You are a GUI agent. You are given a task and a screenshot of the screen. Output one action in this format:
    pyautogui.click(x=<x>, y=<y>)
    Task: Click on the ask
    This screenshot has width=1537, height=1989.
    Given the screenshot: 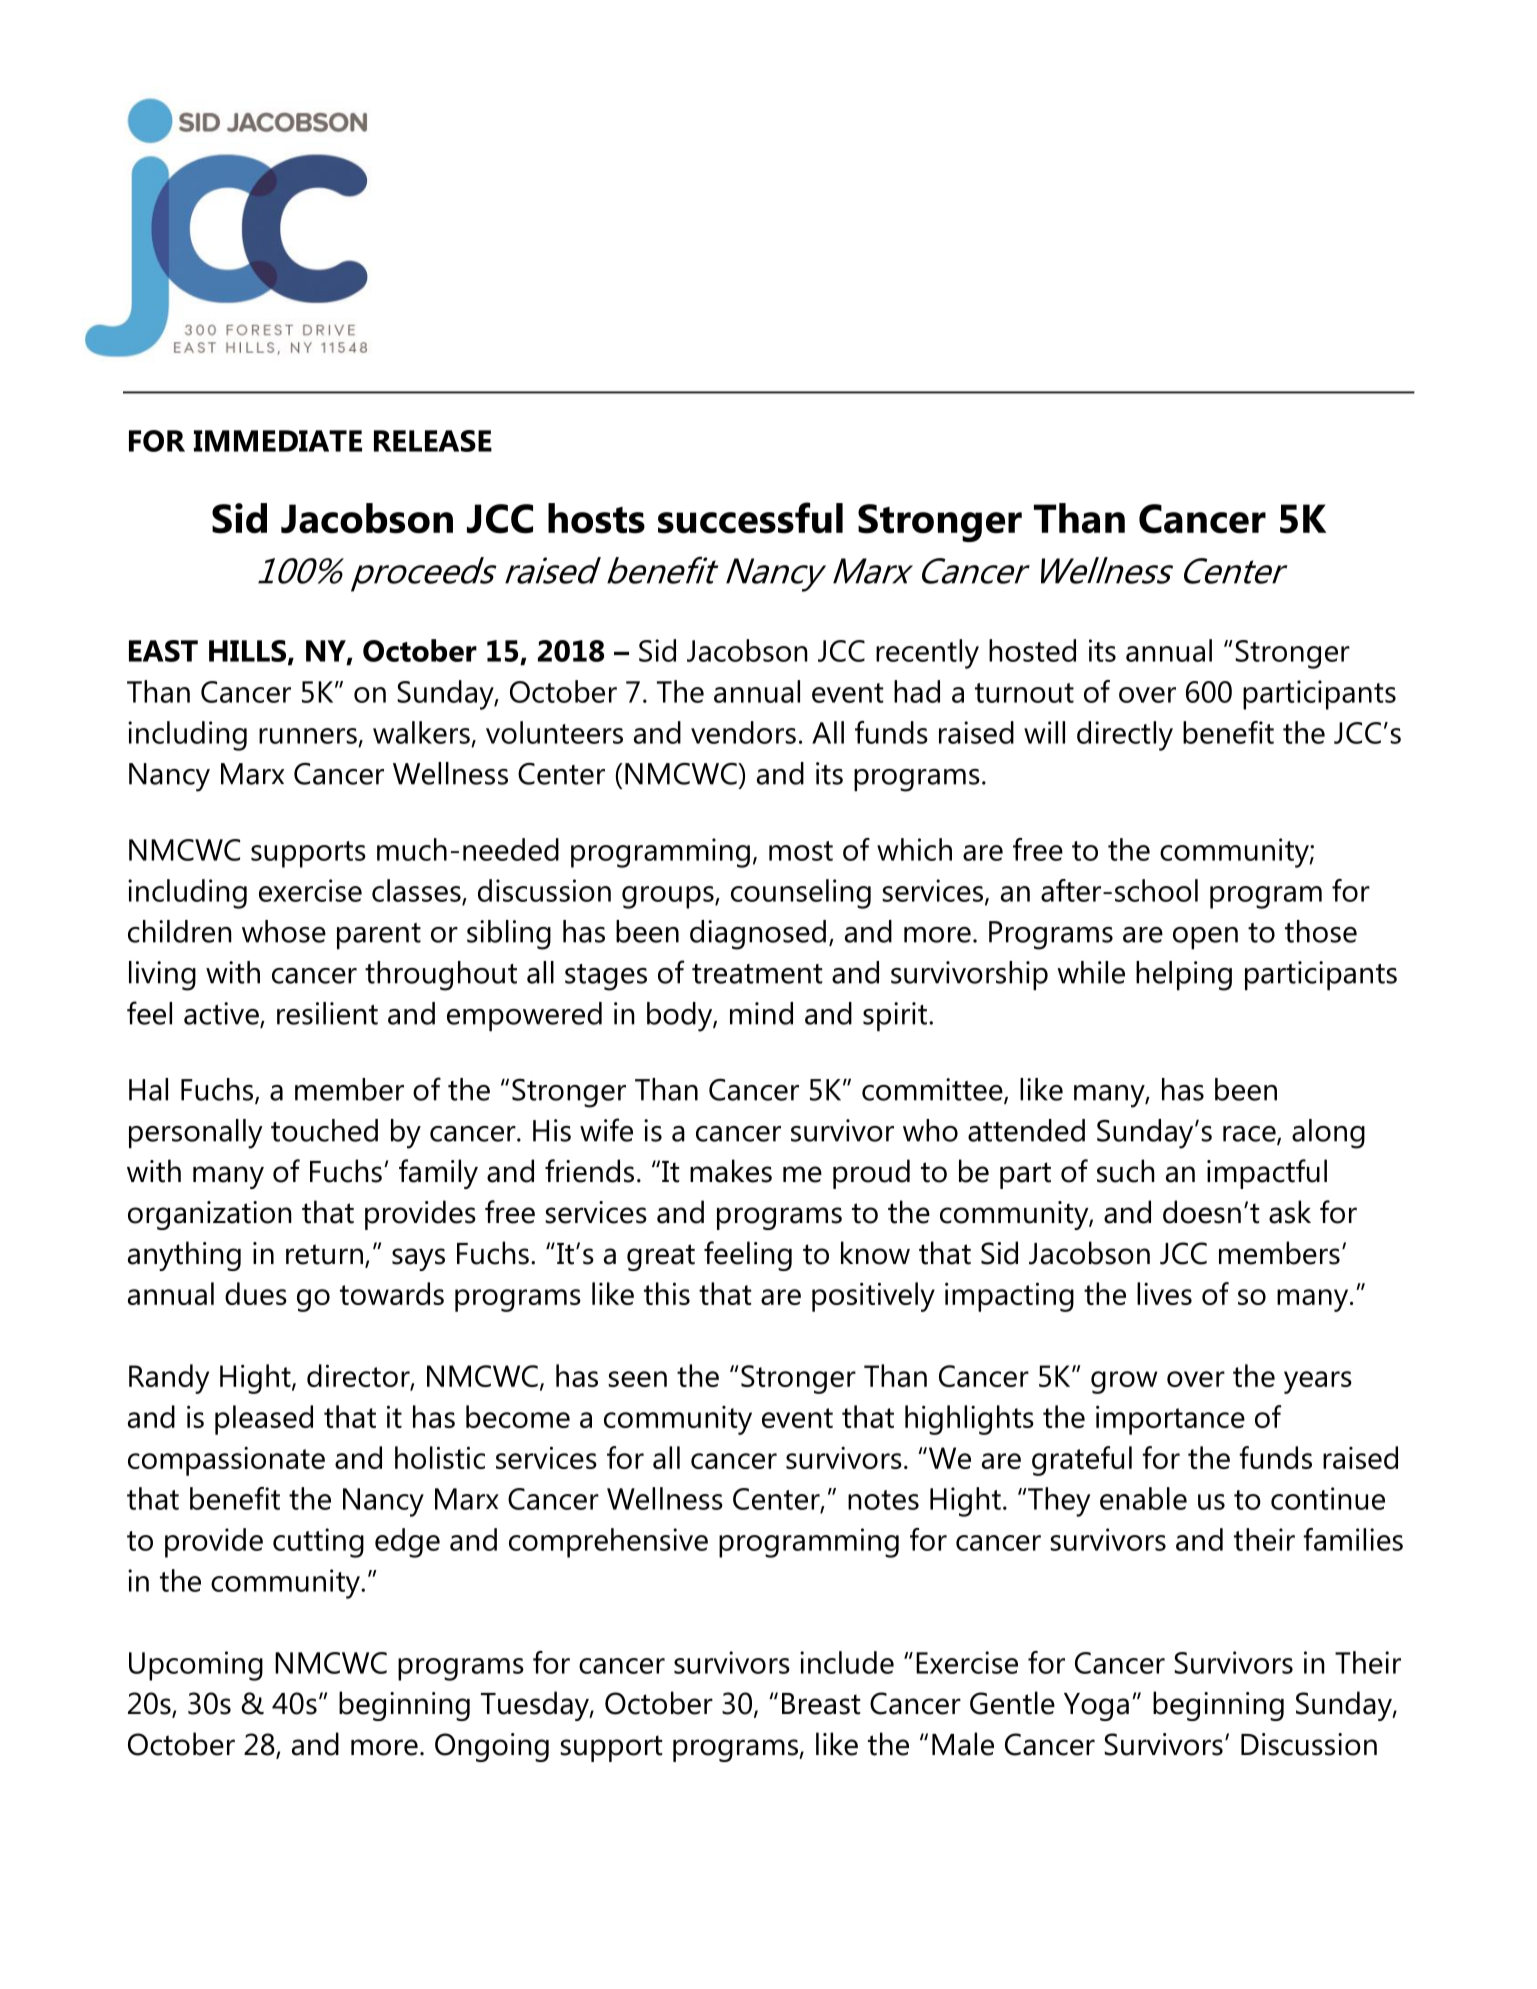 What is the action you would take?
    pyautogui.click(x=1290, y=1212)
